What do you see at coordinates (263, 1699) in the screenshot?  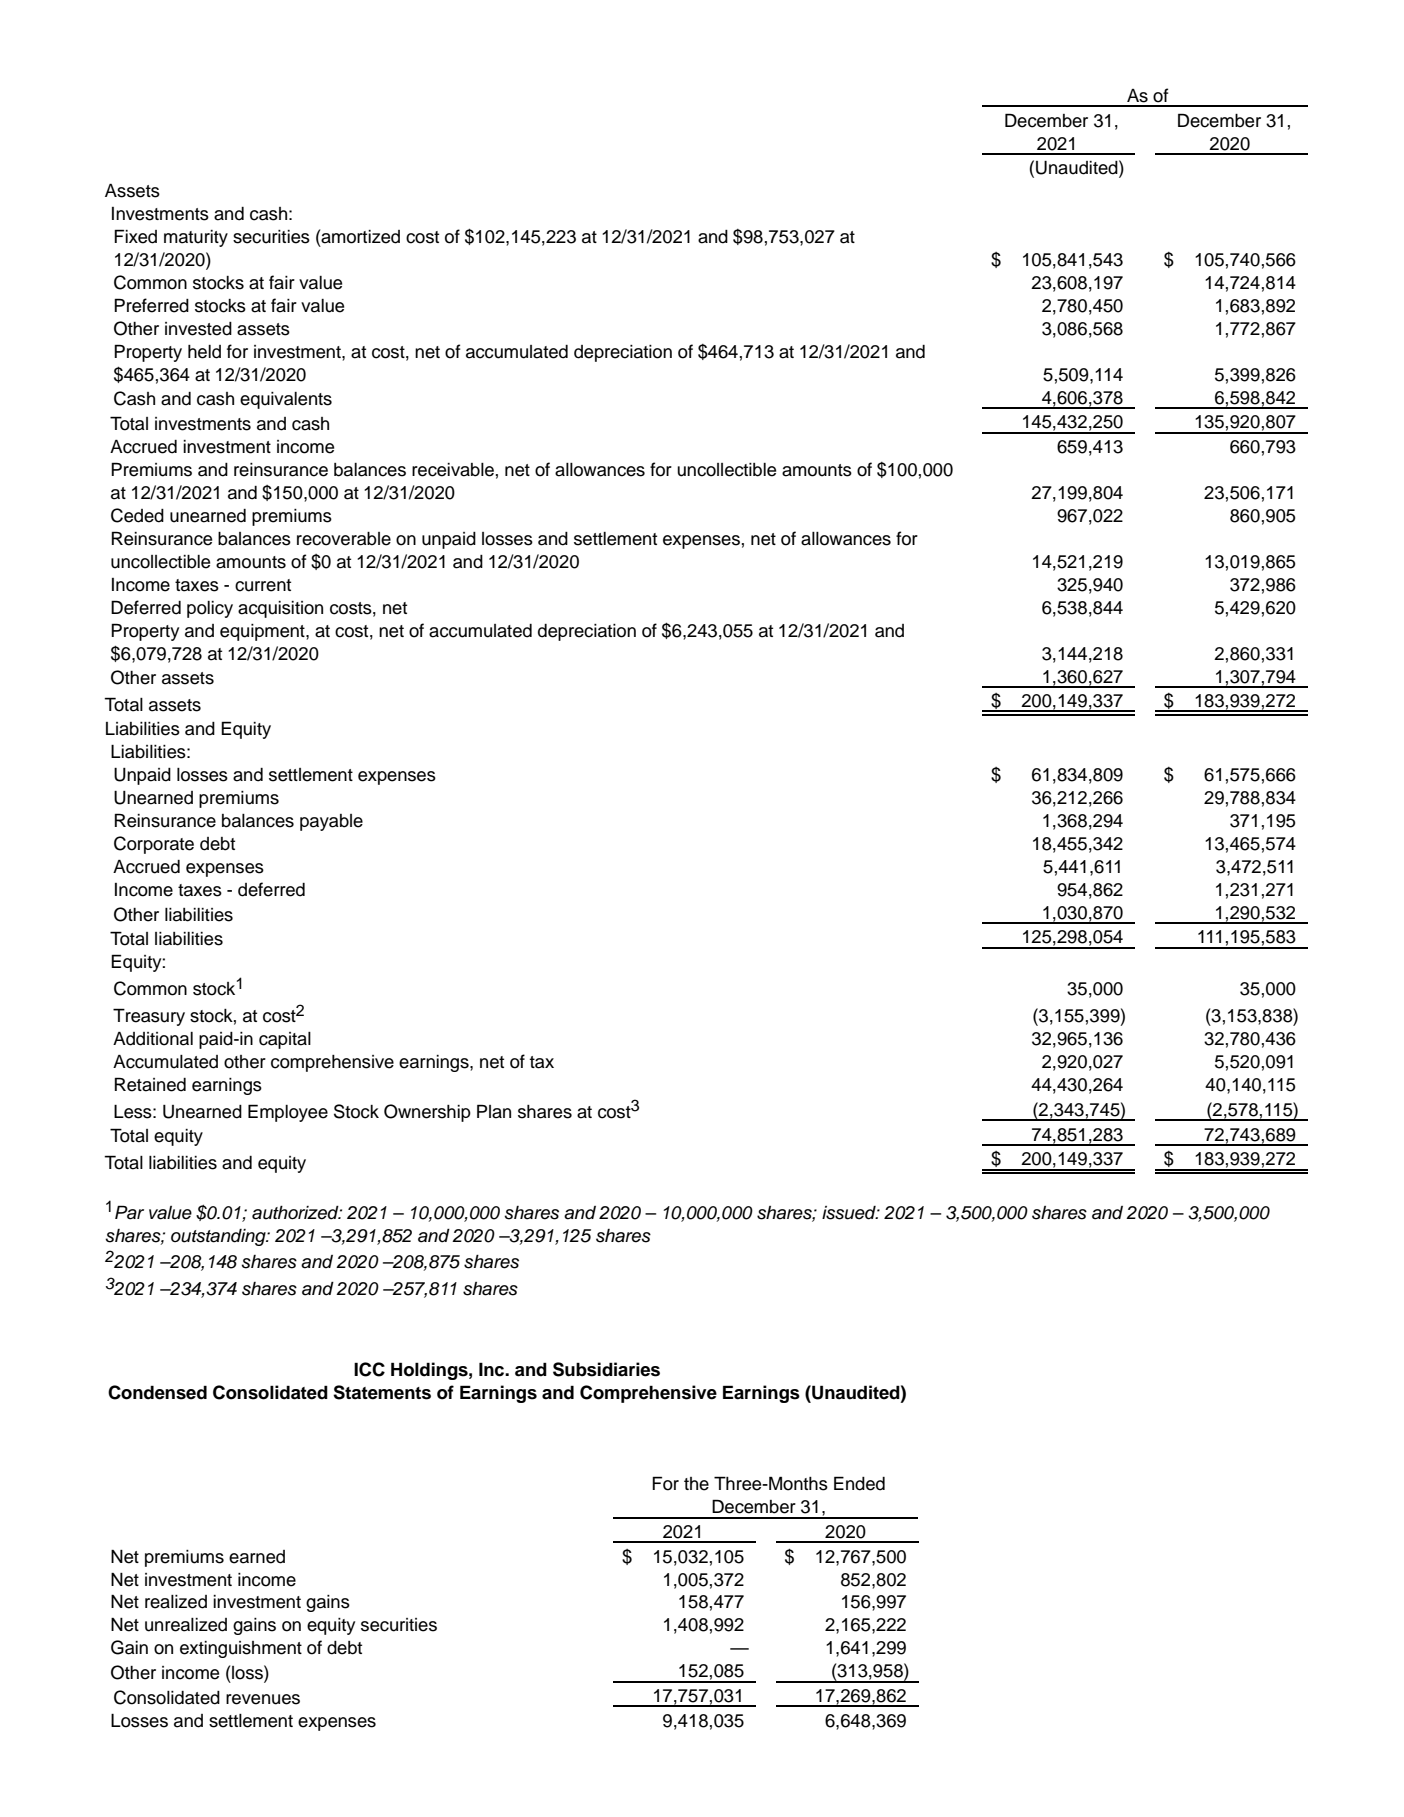 I see `revenues` at bounding box center [263, 1699].
